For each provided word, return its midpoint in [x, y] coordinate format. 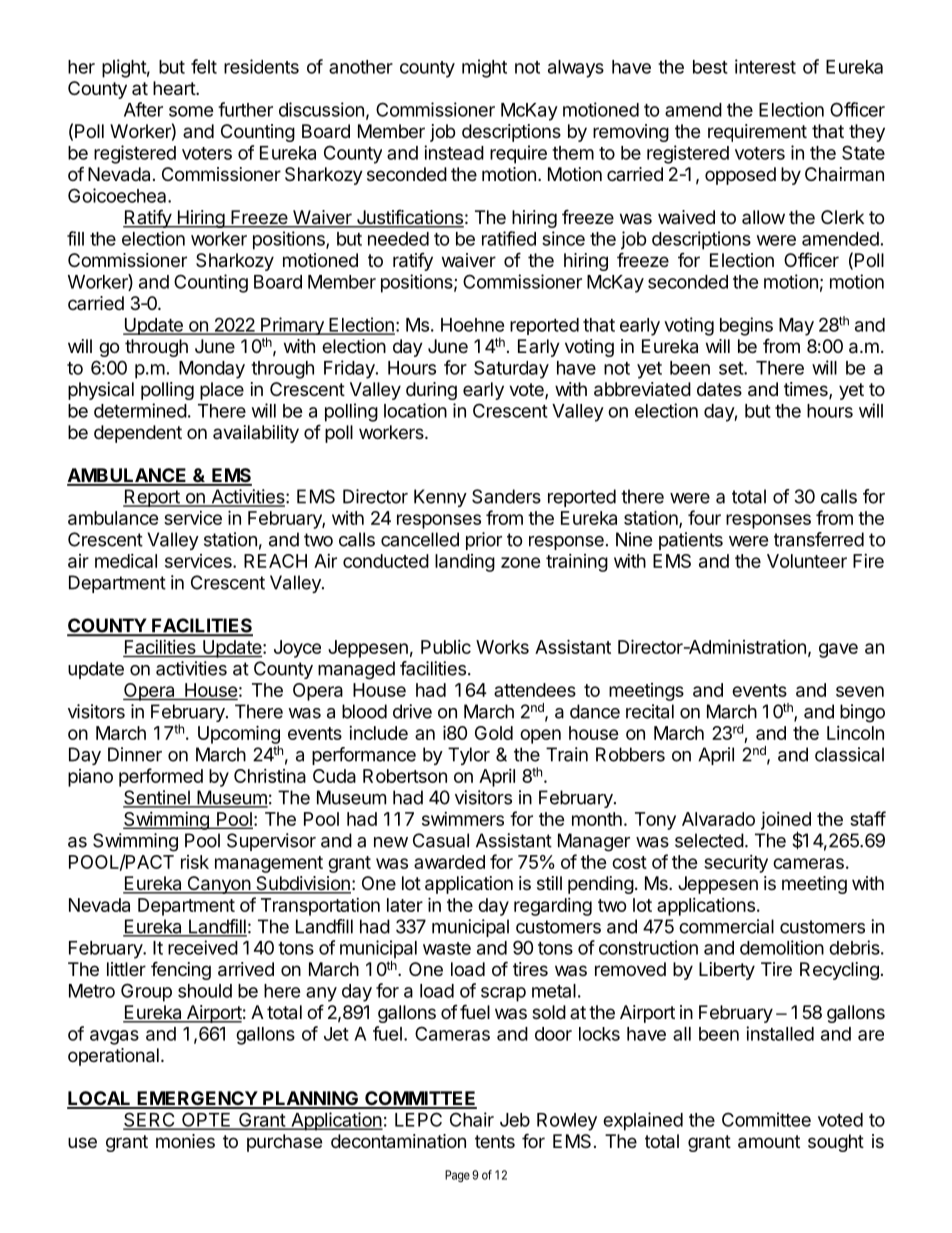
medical [126, 561]
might [484, 68]
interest [765, 66]
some [191, 111]
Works [502, 647]
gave [838, 650]
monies [185, 1141]
